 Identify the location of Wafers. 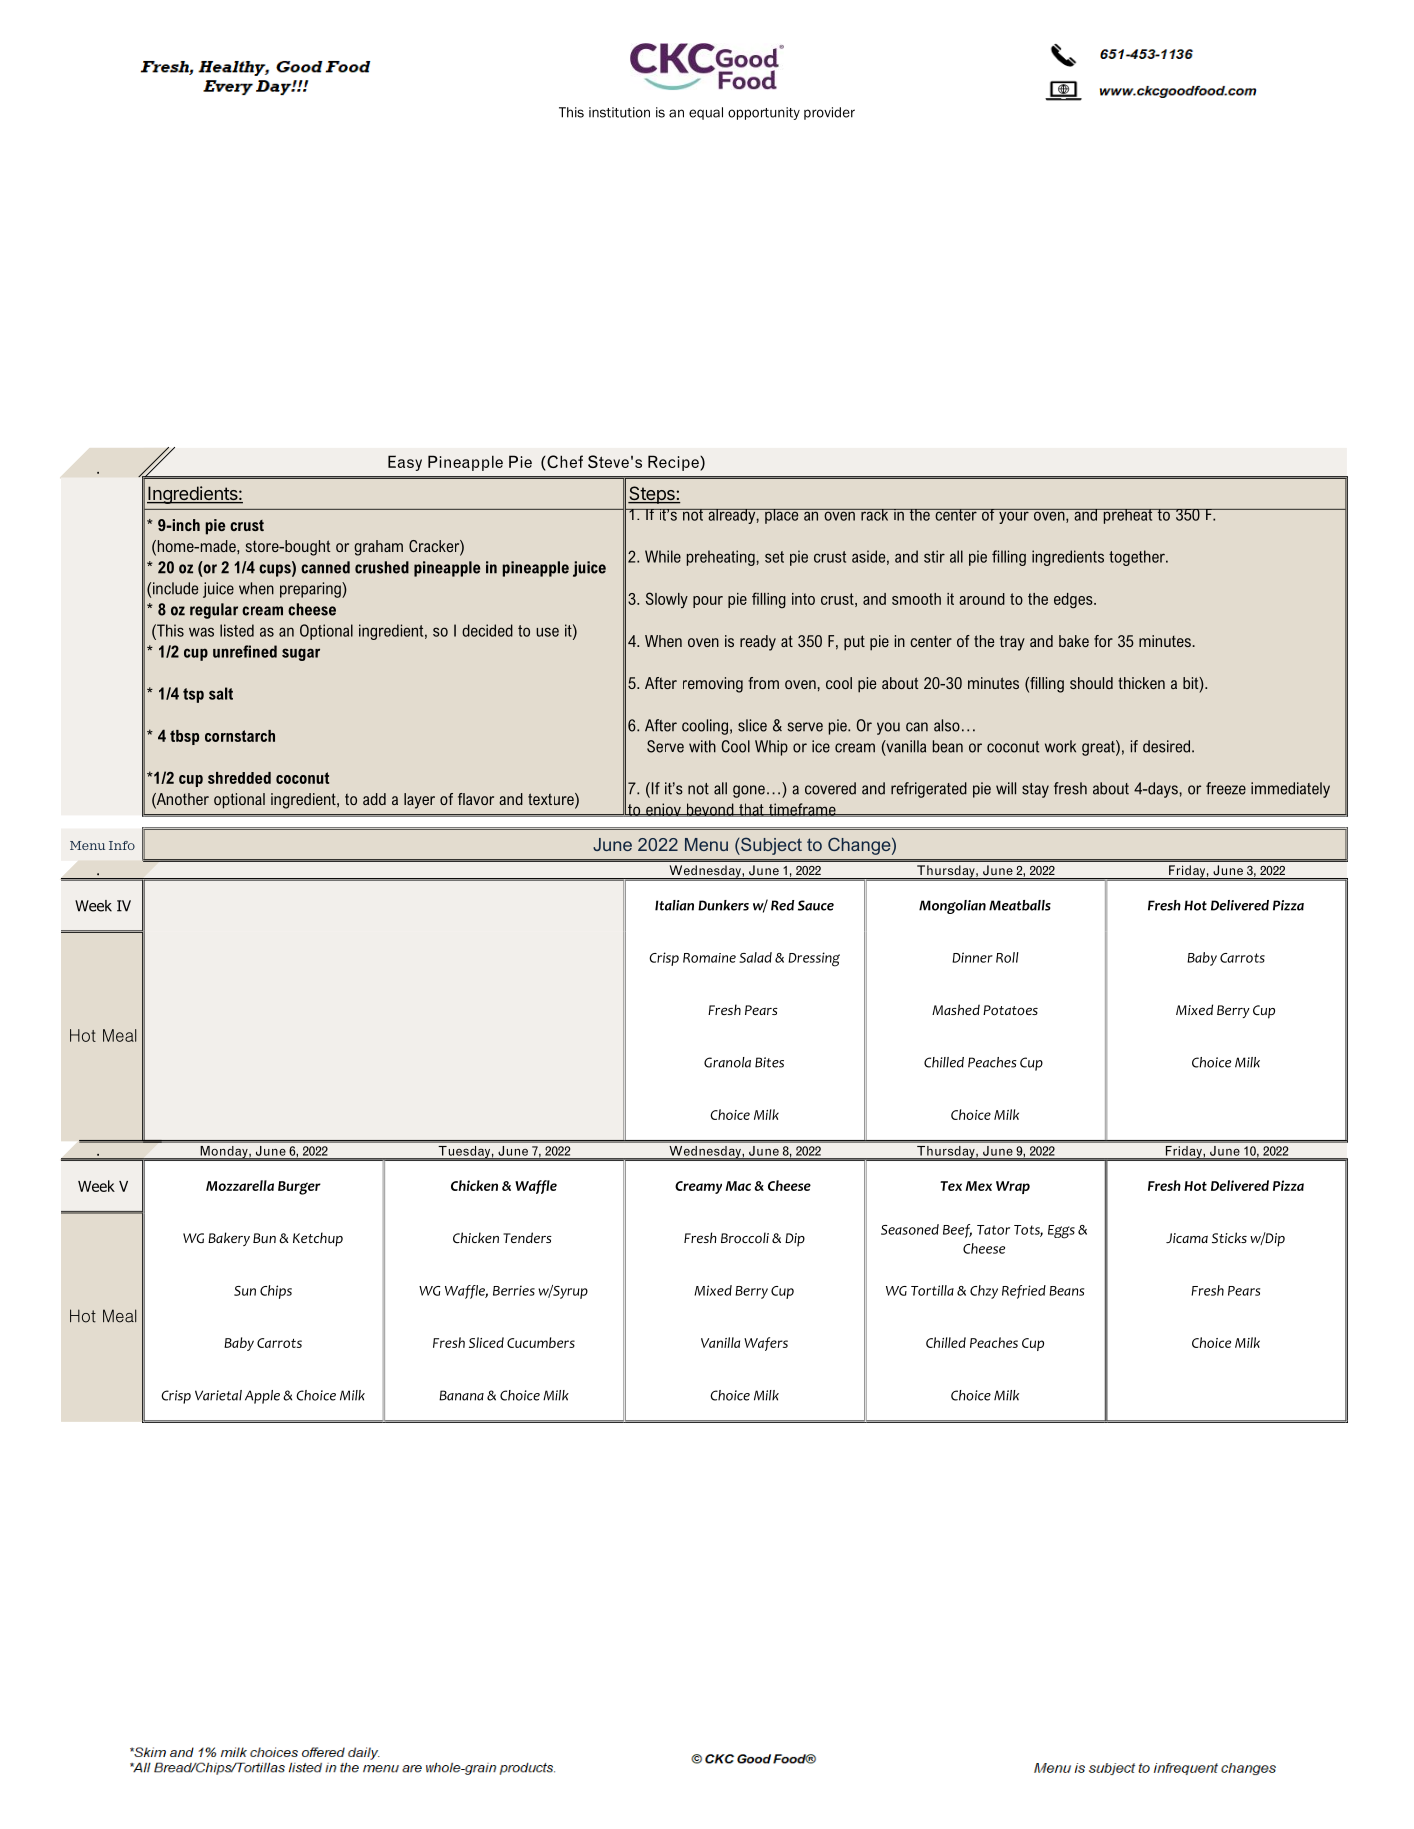
(766, 1344).
